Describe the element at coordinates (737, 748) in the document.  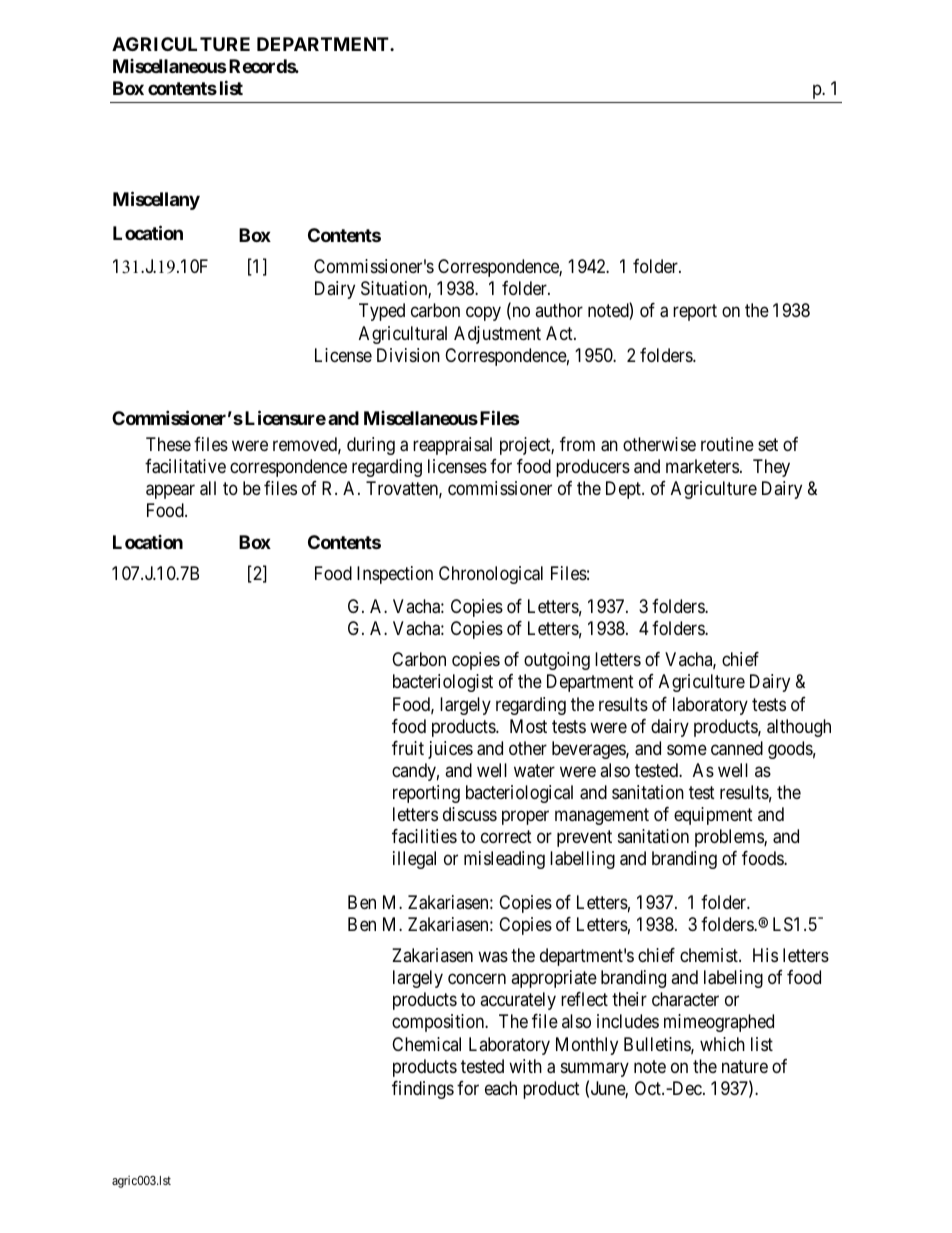
I see `canned` at that location.
